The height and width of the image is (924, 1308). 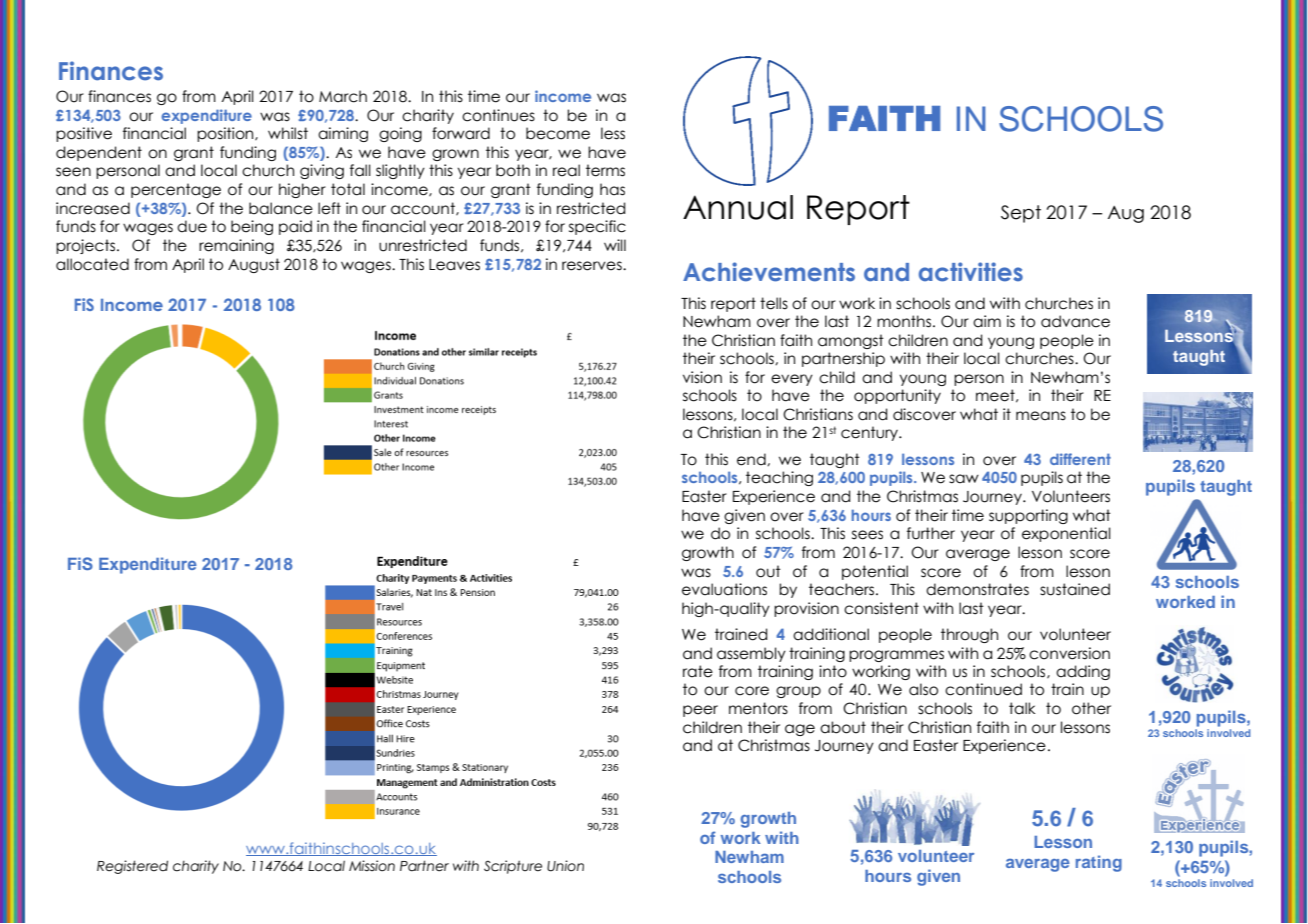 What do you see at coordinates (593, 266) in the image?
I see `reserves` at bounding box center [593, 266].
